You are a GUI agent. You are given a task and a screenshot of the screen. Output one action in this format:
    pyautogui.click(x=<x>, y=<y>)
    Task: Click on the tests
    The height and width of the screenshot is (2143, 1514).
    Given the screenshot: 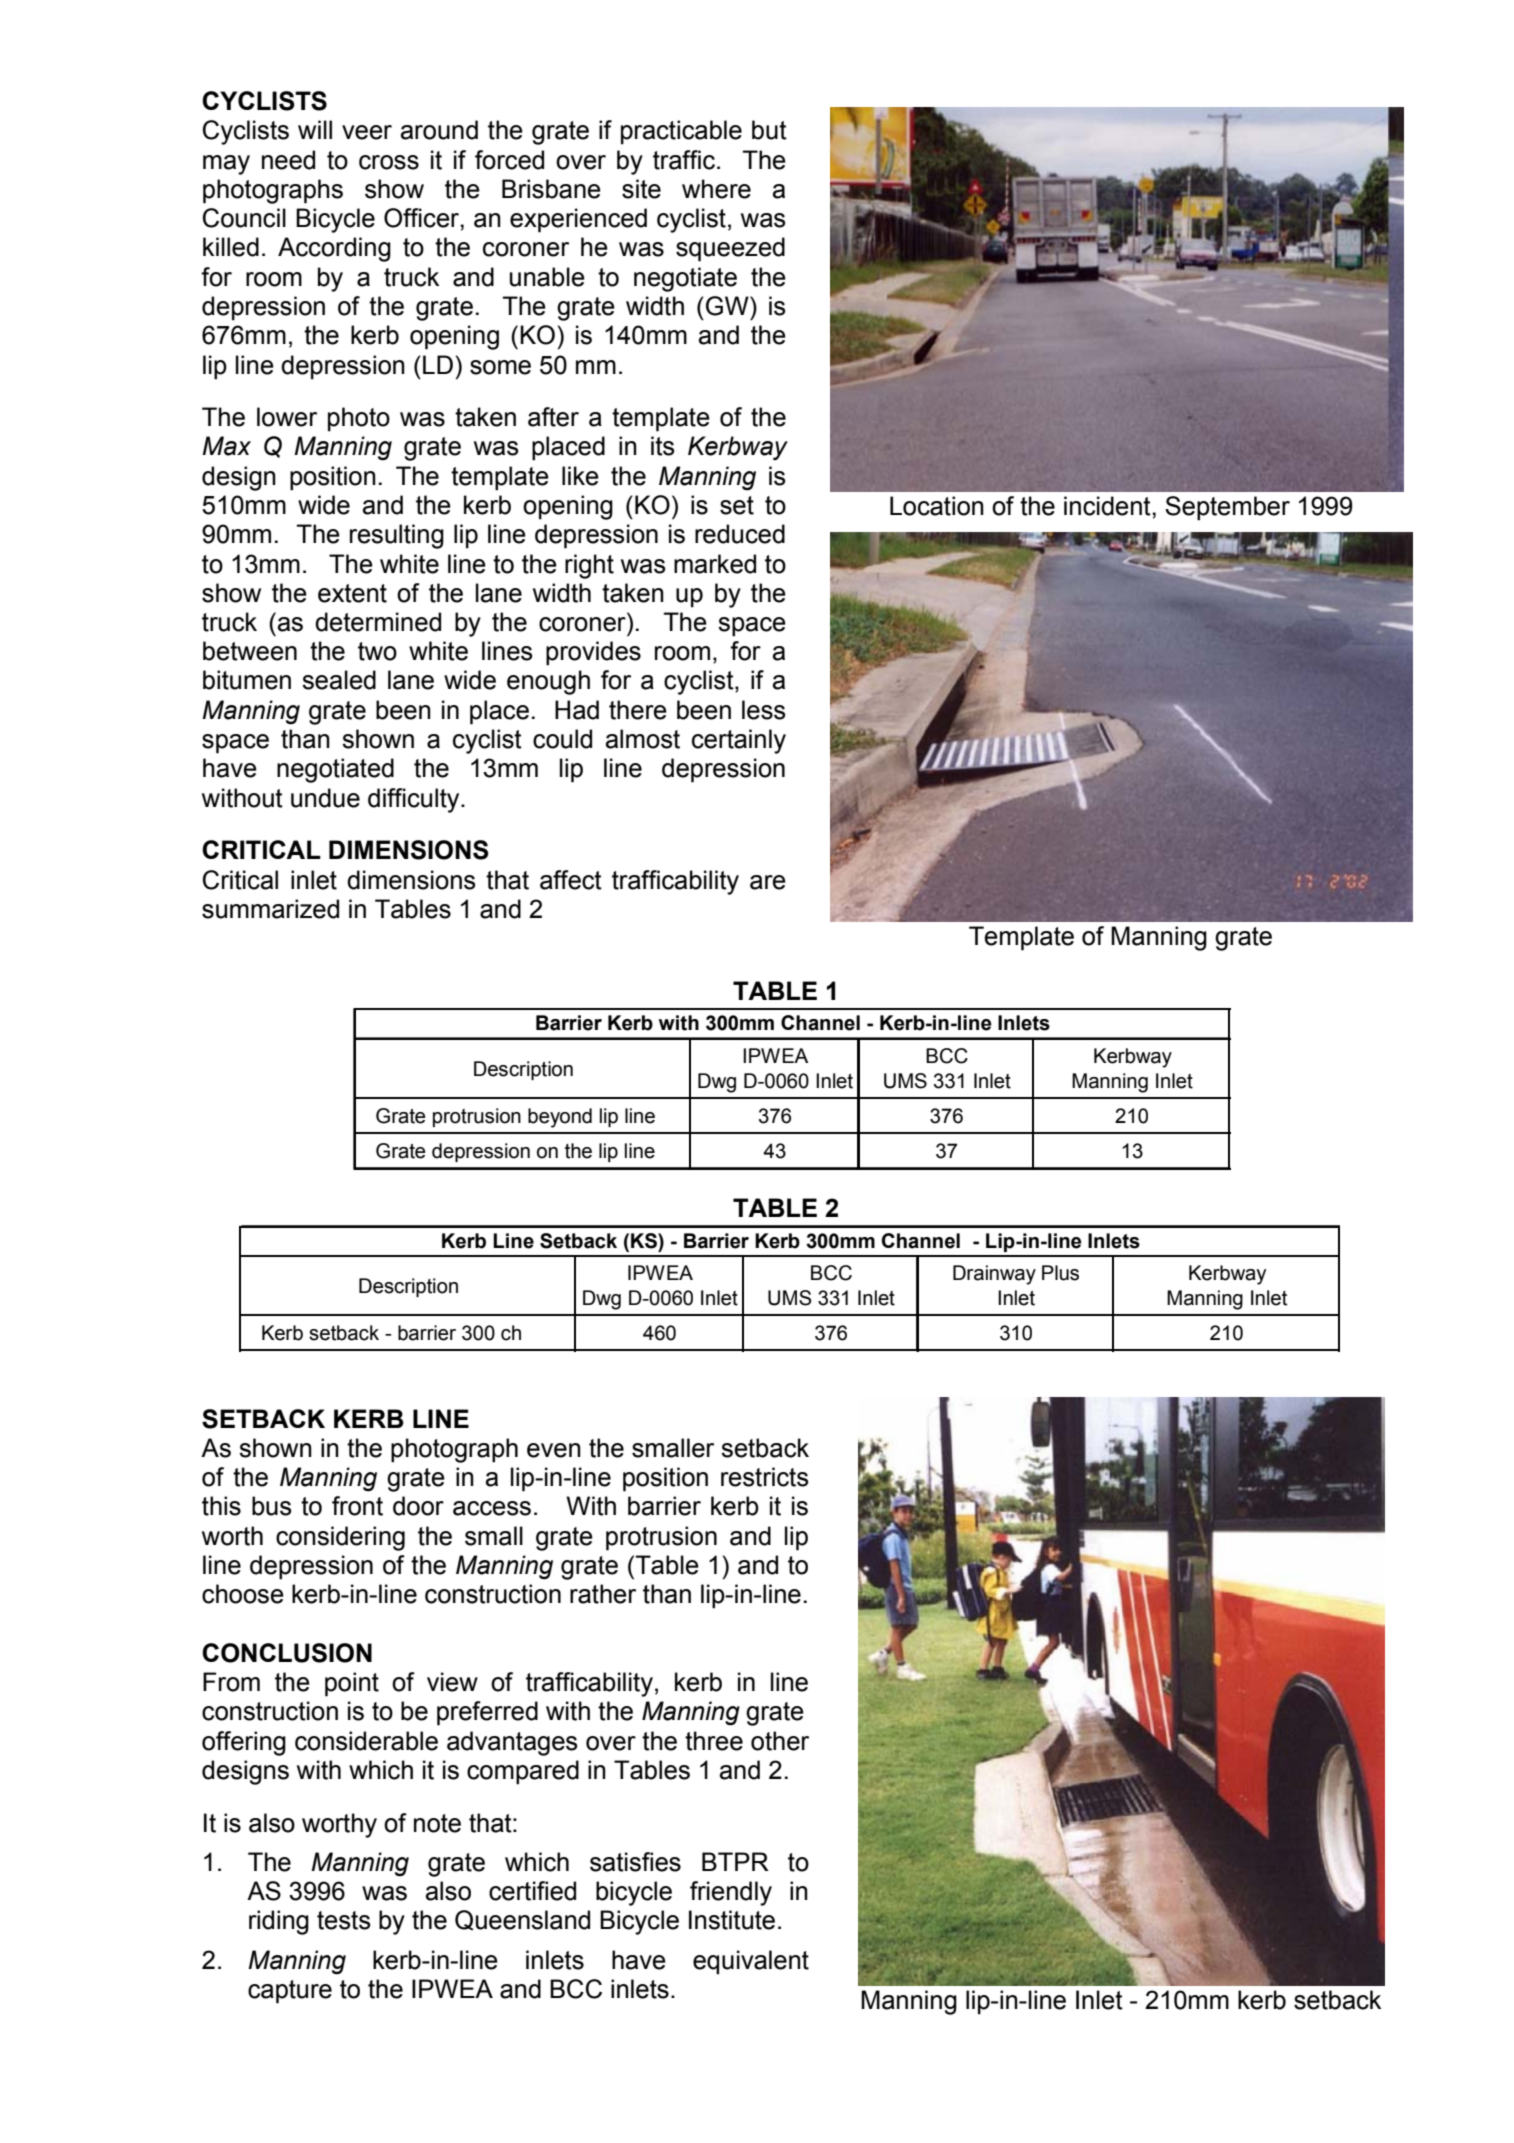 What is the action you would take?
    pyautogui.click(x=343, y=1920)
